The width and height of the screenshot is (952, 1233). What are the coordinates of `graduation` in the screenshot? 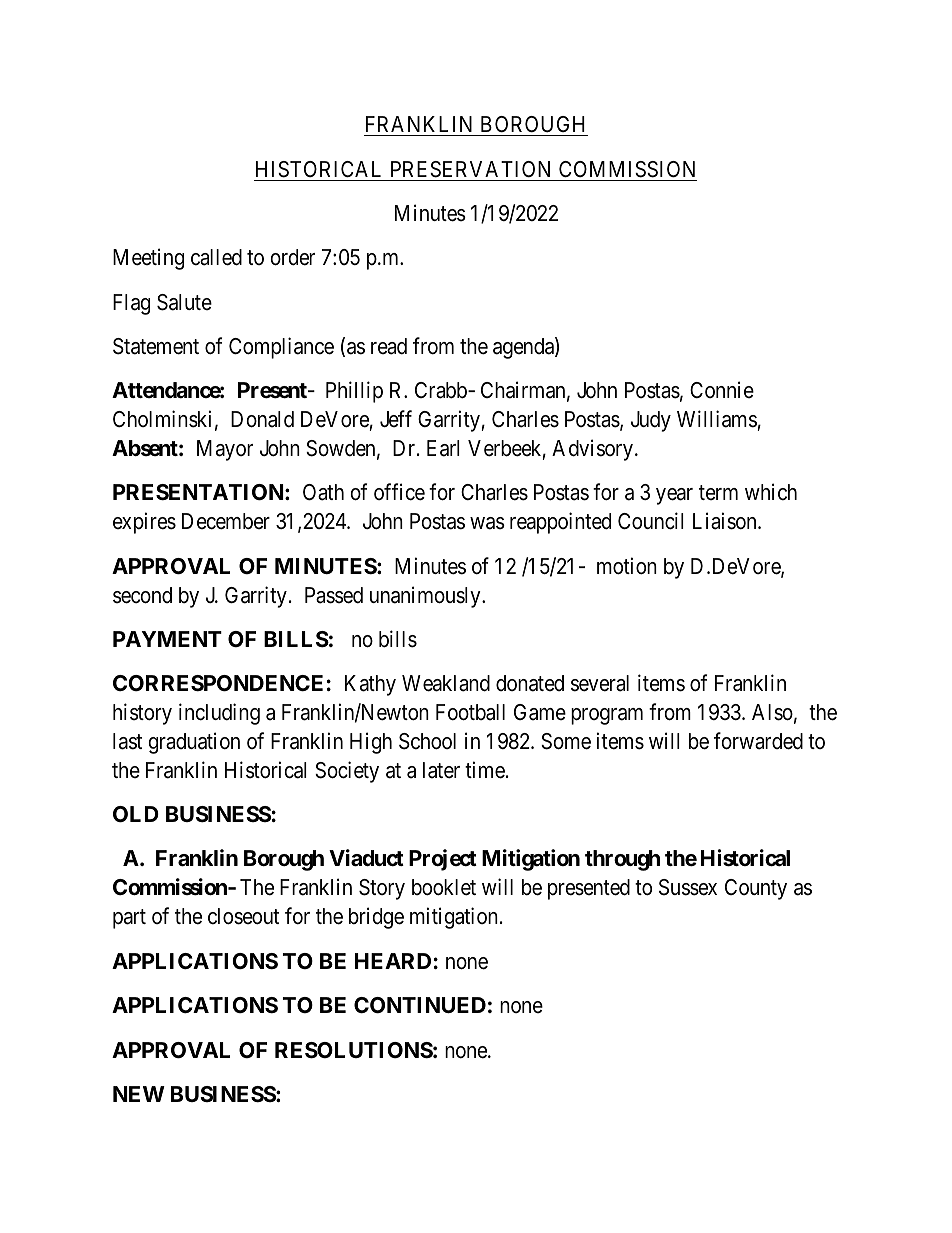 It's located at (194, 743).
